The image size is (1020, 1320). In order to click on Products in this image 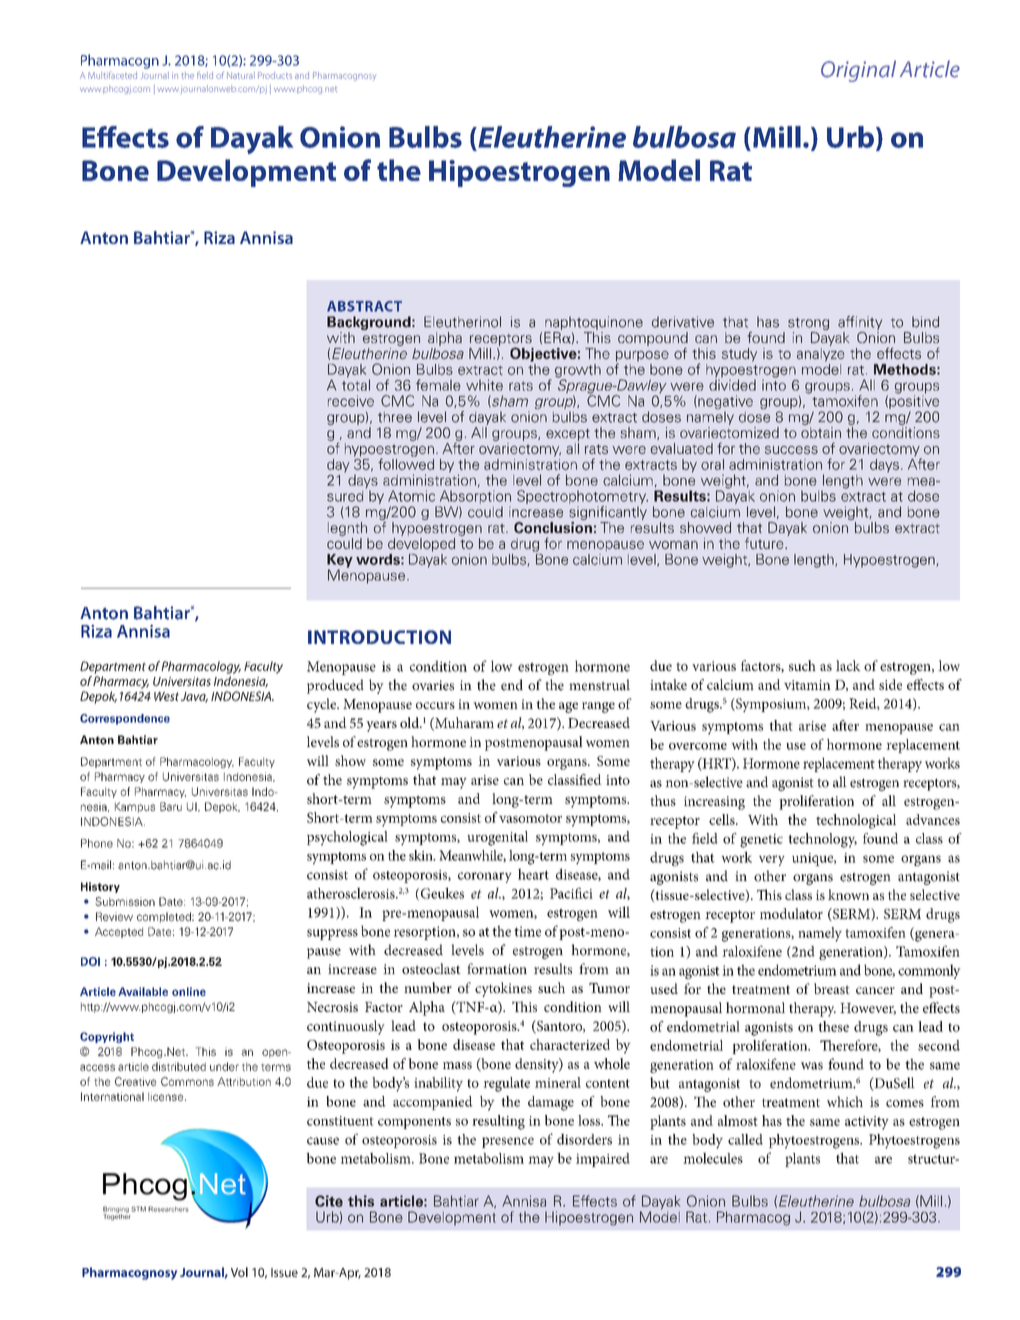, I will do `click(275, 75)`.
